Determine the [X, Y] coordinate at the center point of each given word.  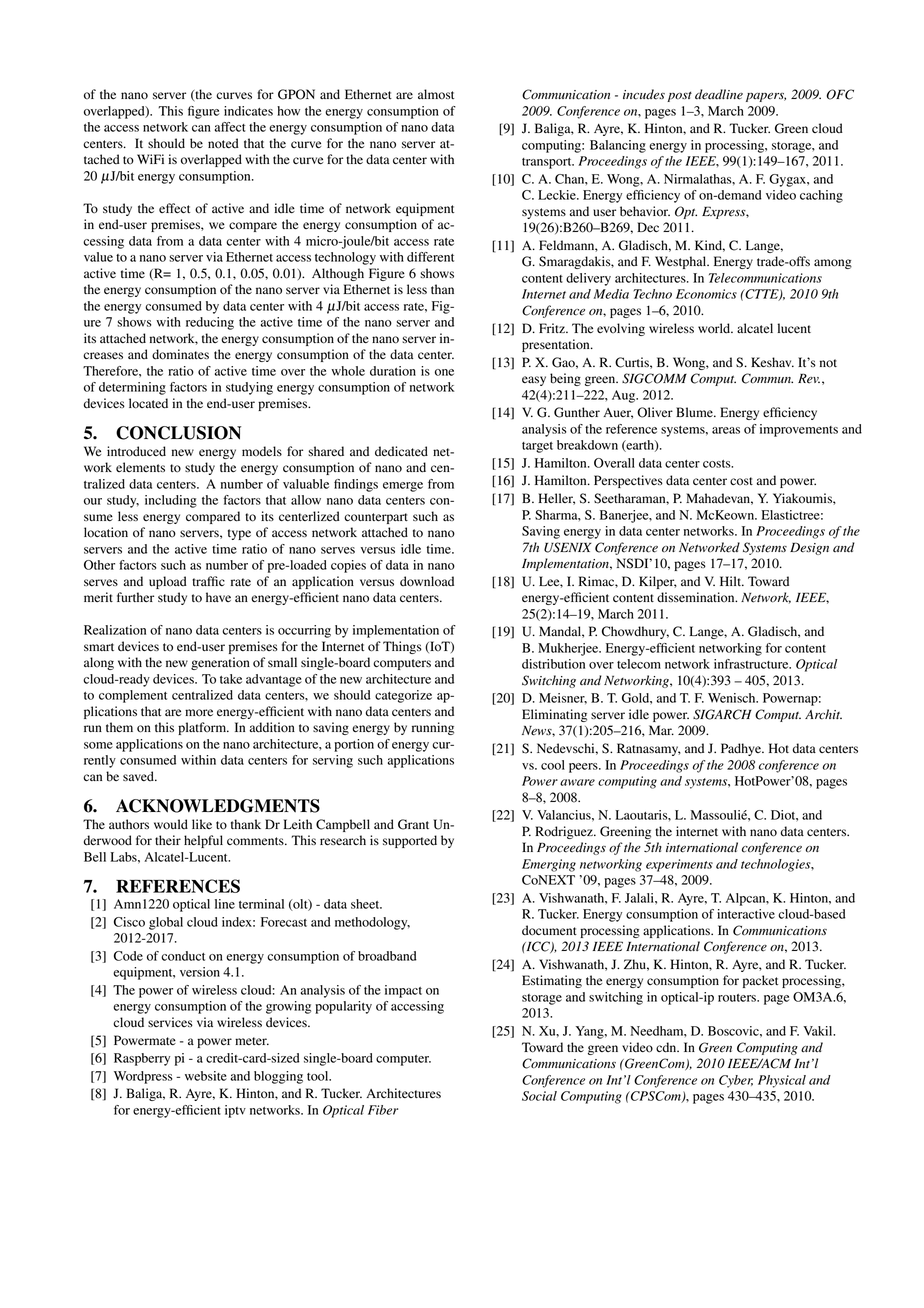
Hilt [732, 581]
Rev [809, 379]
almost [436, 94]
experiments [679, 865]
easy [534, 381]
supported [410, 841]
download [427, 581]
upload [168, 582]
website [206, 1076]
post [679, 96]
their [168, 840]
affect [230, 127]
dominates [180, 354]
